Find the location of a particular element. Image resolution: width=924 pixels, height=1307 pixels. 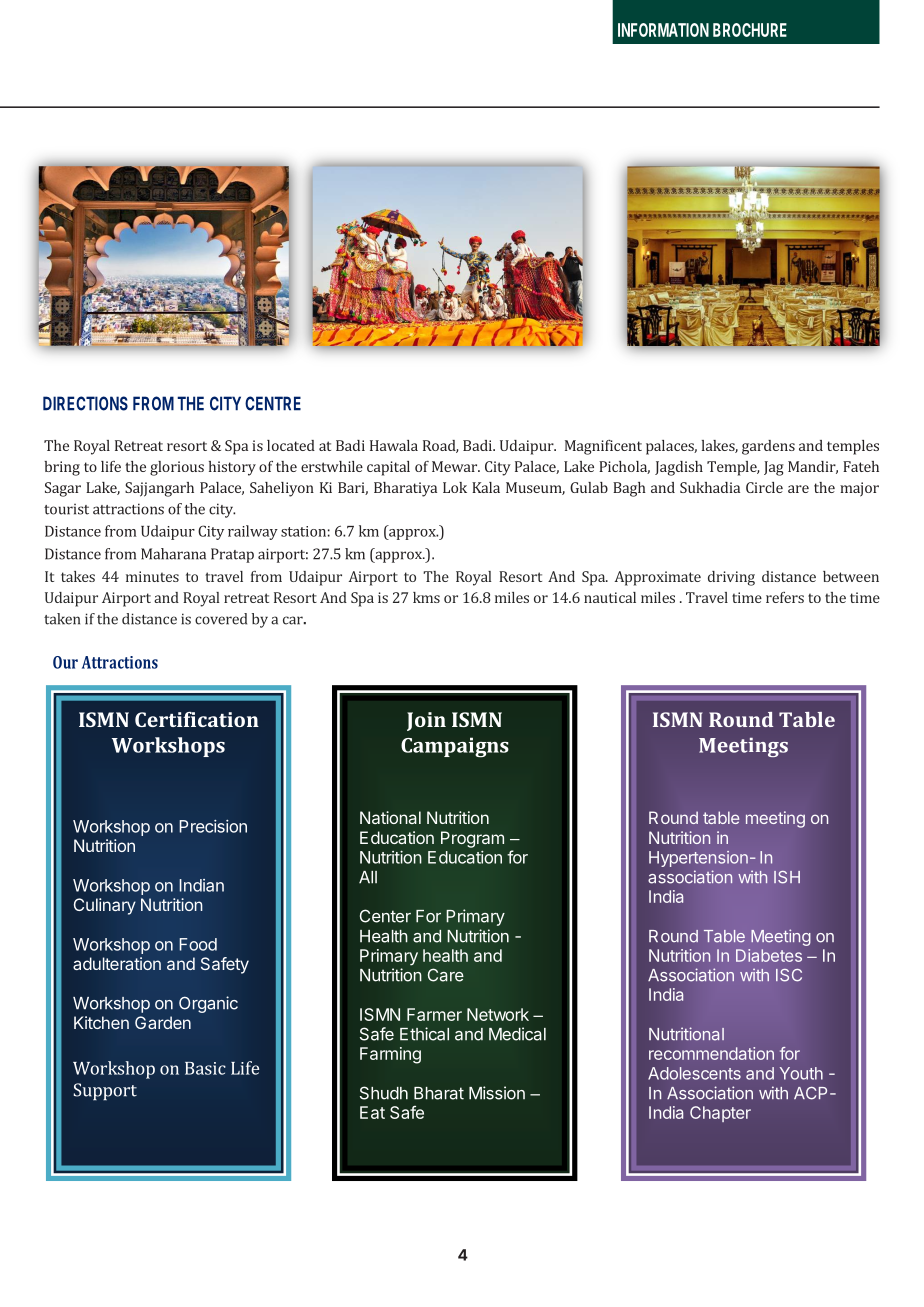

INFORMATION is located at coordinates (663, 30).
